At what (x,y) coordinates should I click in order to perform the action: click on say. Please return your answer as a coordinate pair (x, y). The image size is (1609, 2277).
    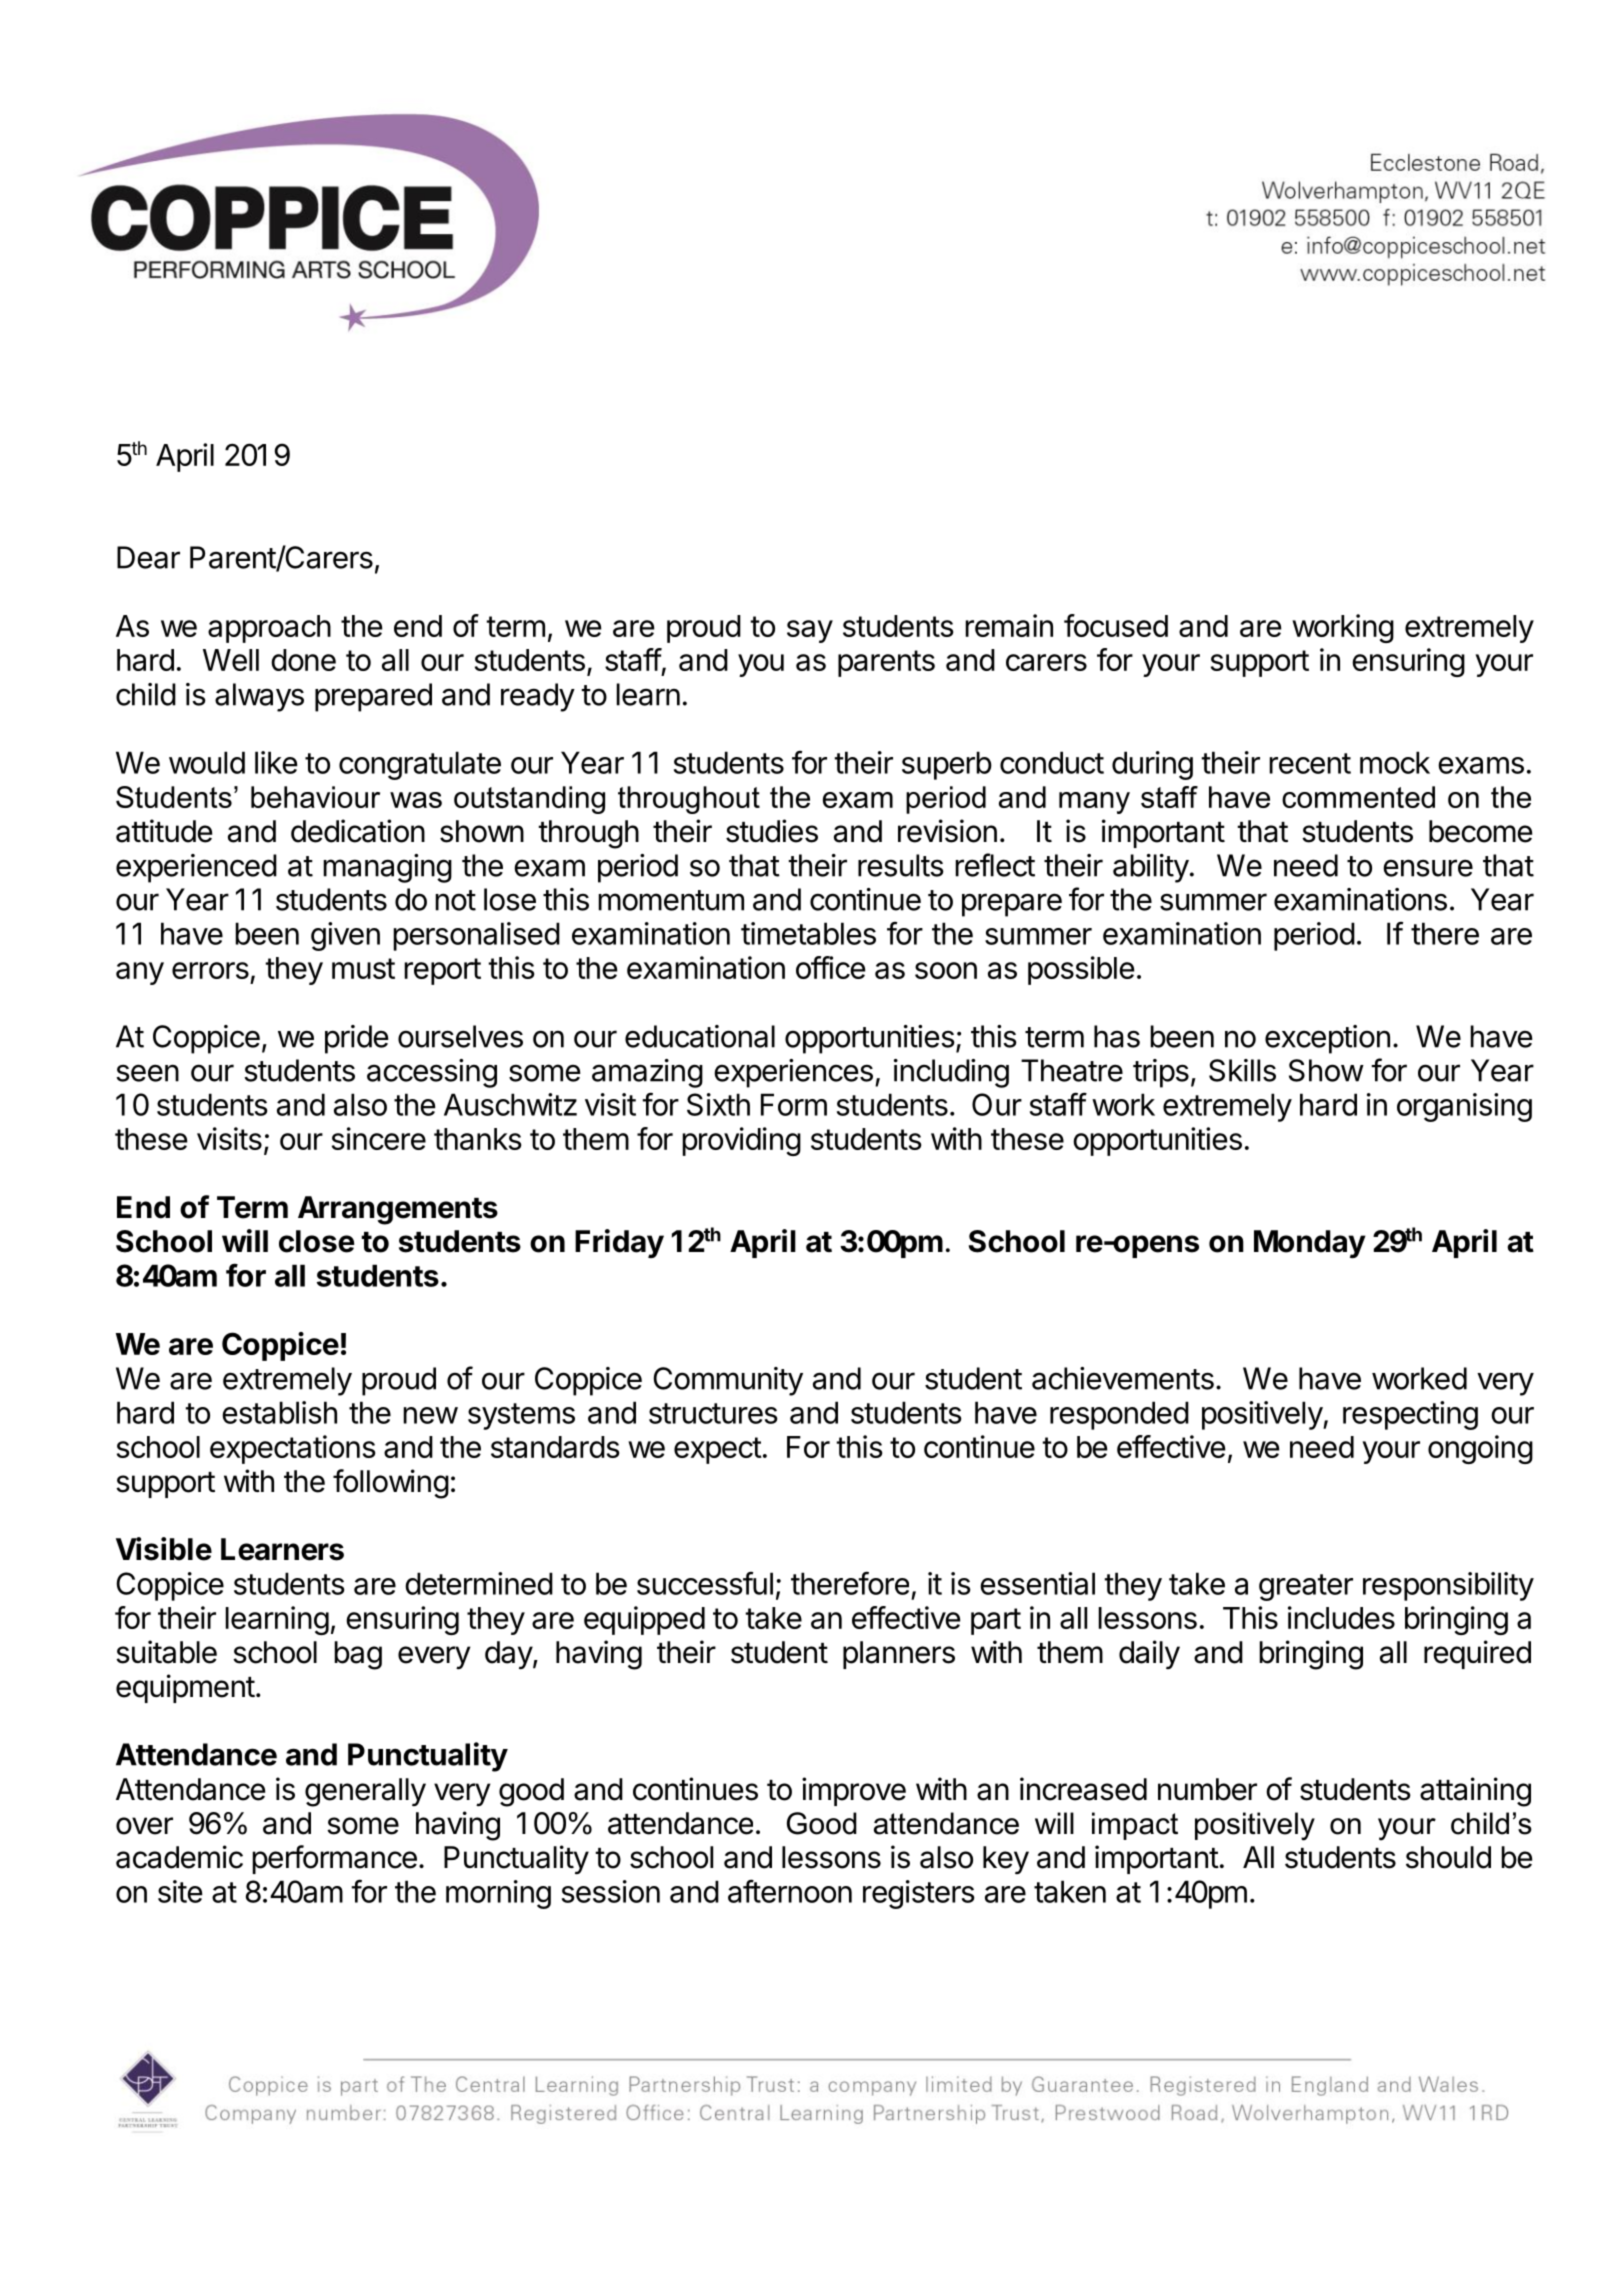
    Looking at the image, I should click on (810, 631).
